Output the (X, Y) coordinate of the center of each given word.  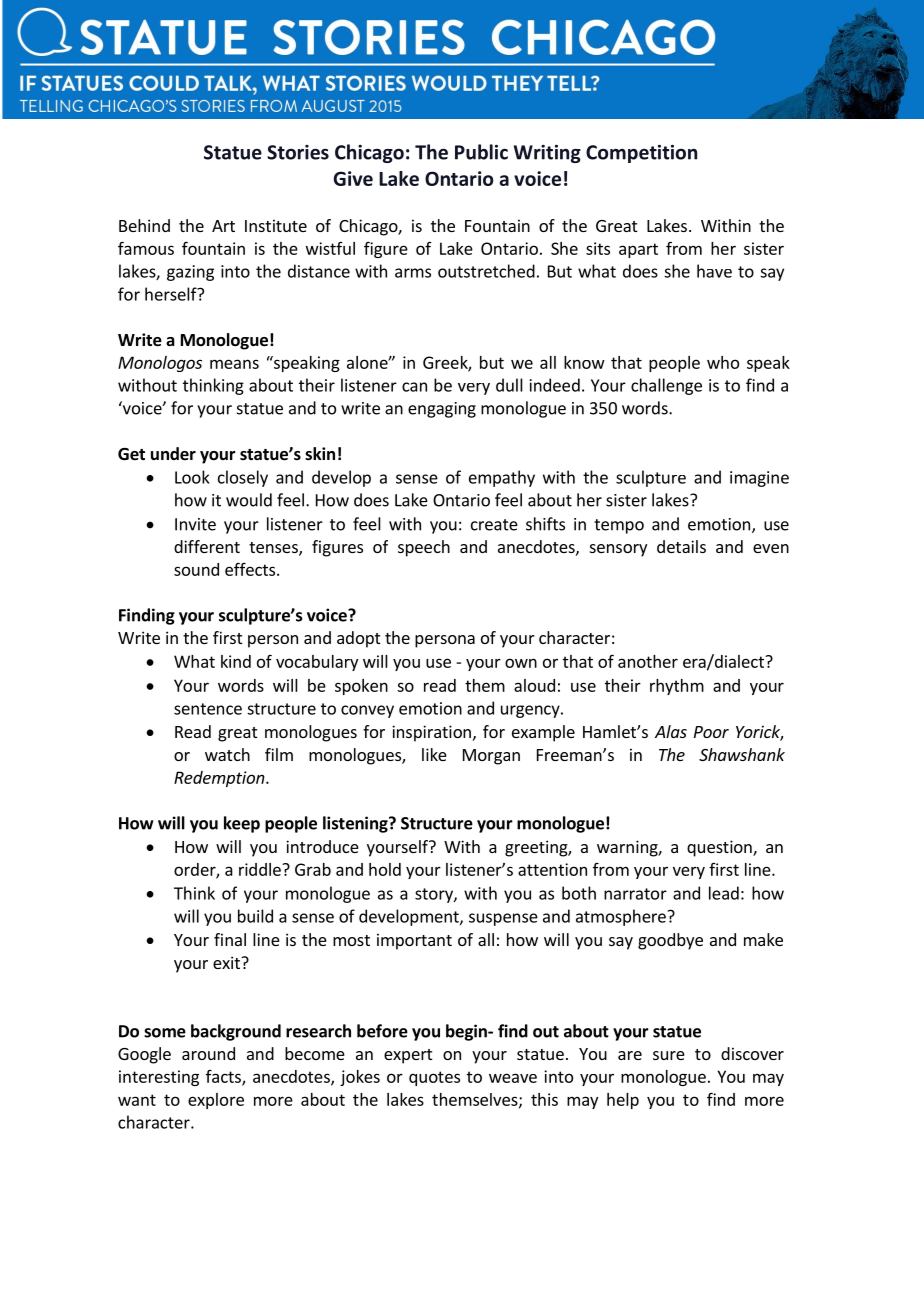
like (434, 754)
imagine (759, 479)
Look (192, 477)
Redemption (220, 779)
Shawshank (742, 754)
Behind (144, 225)
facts (224, 1077)
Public (481, 152)
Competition (641, 154)
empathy (502, 478)
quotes (434, 1078)
